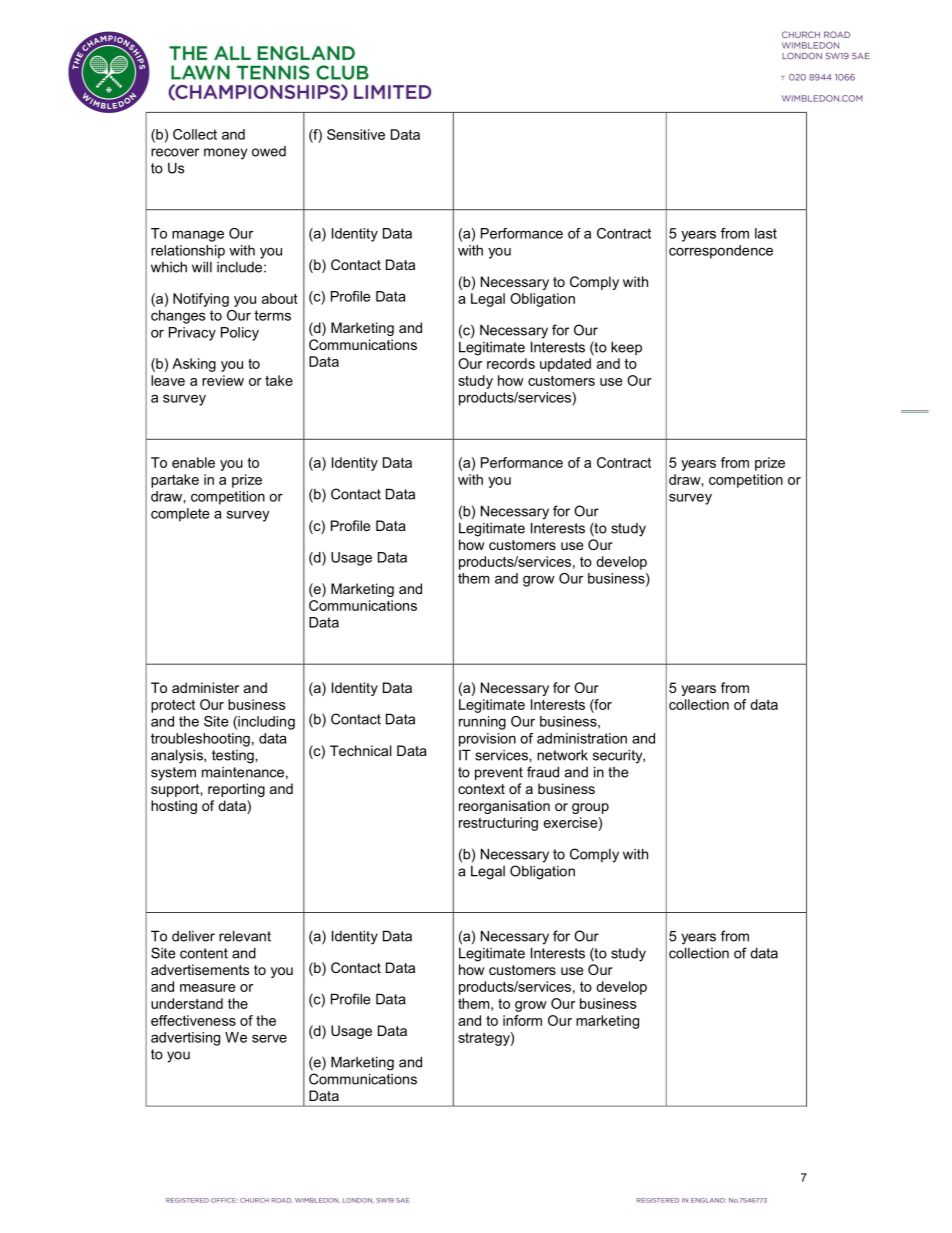 The image size is (952, 1233). What do you see at coordinates (626, 348) in the screenshot?
I see `keep` at bounding box center [626, 348].
